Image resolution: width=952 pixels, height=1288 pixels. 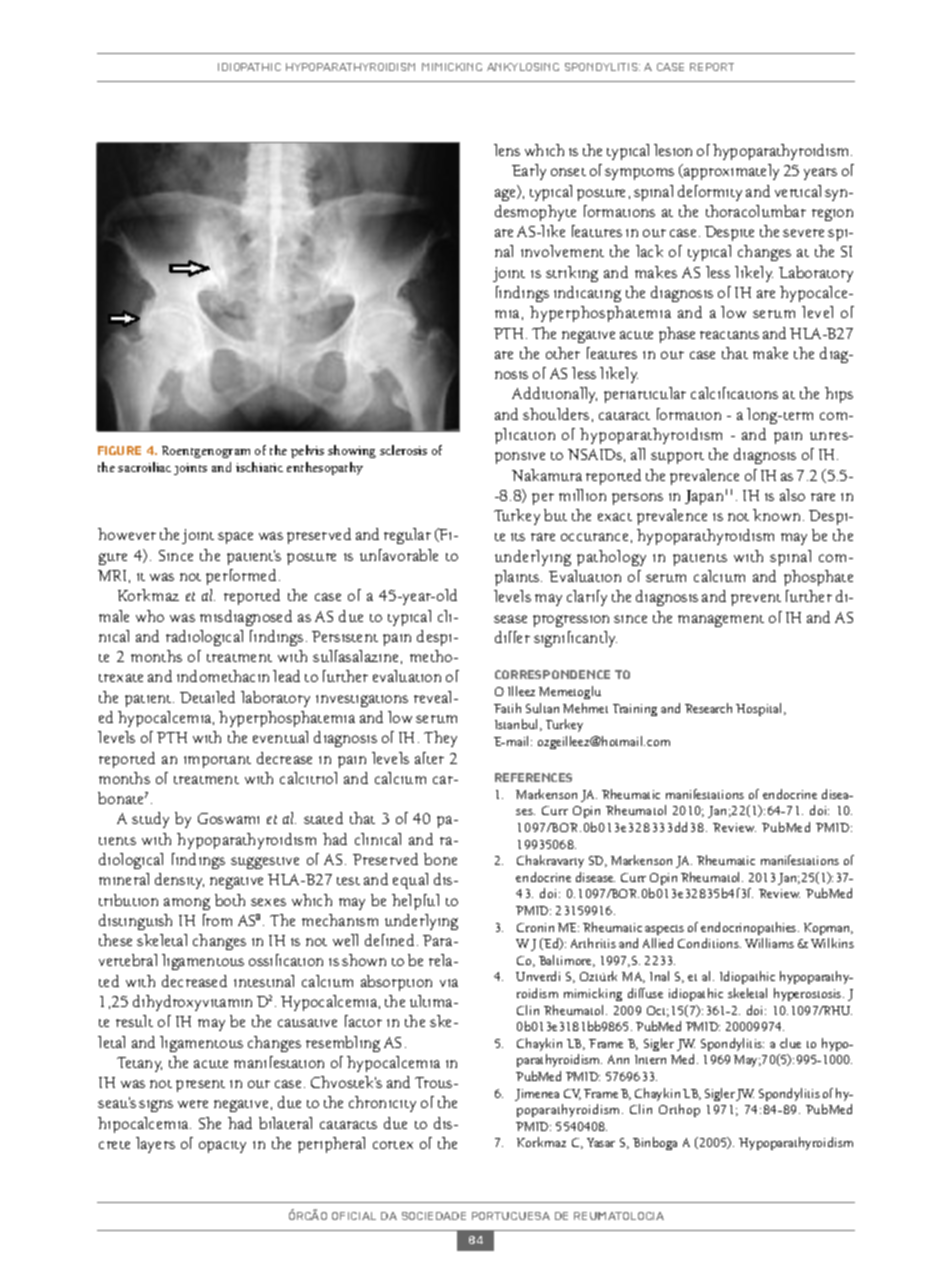 I want to click on Hospital, so click(x=760, y=709).
